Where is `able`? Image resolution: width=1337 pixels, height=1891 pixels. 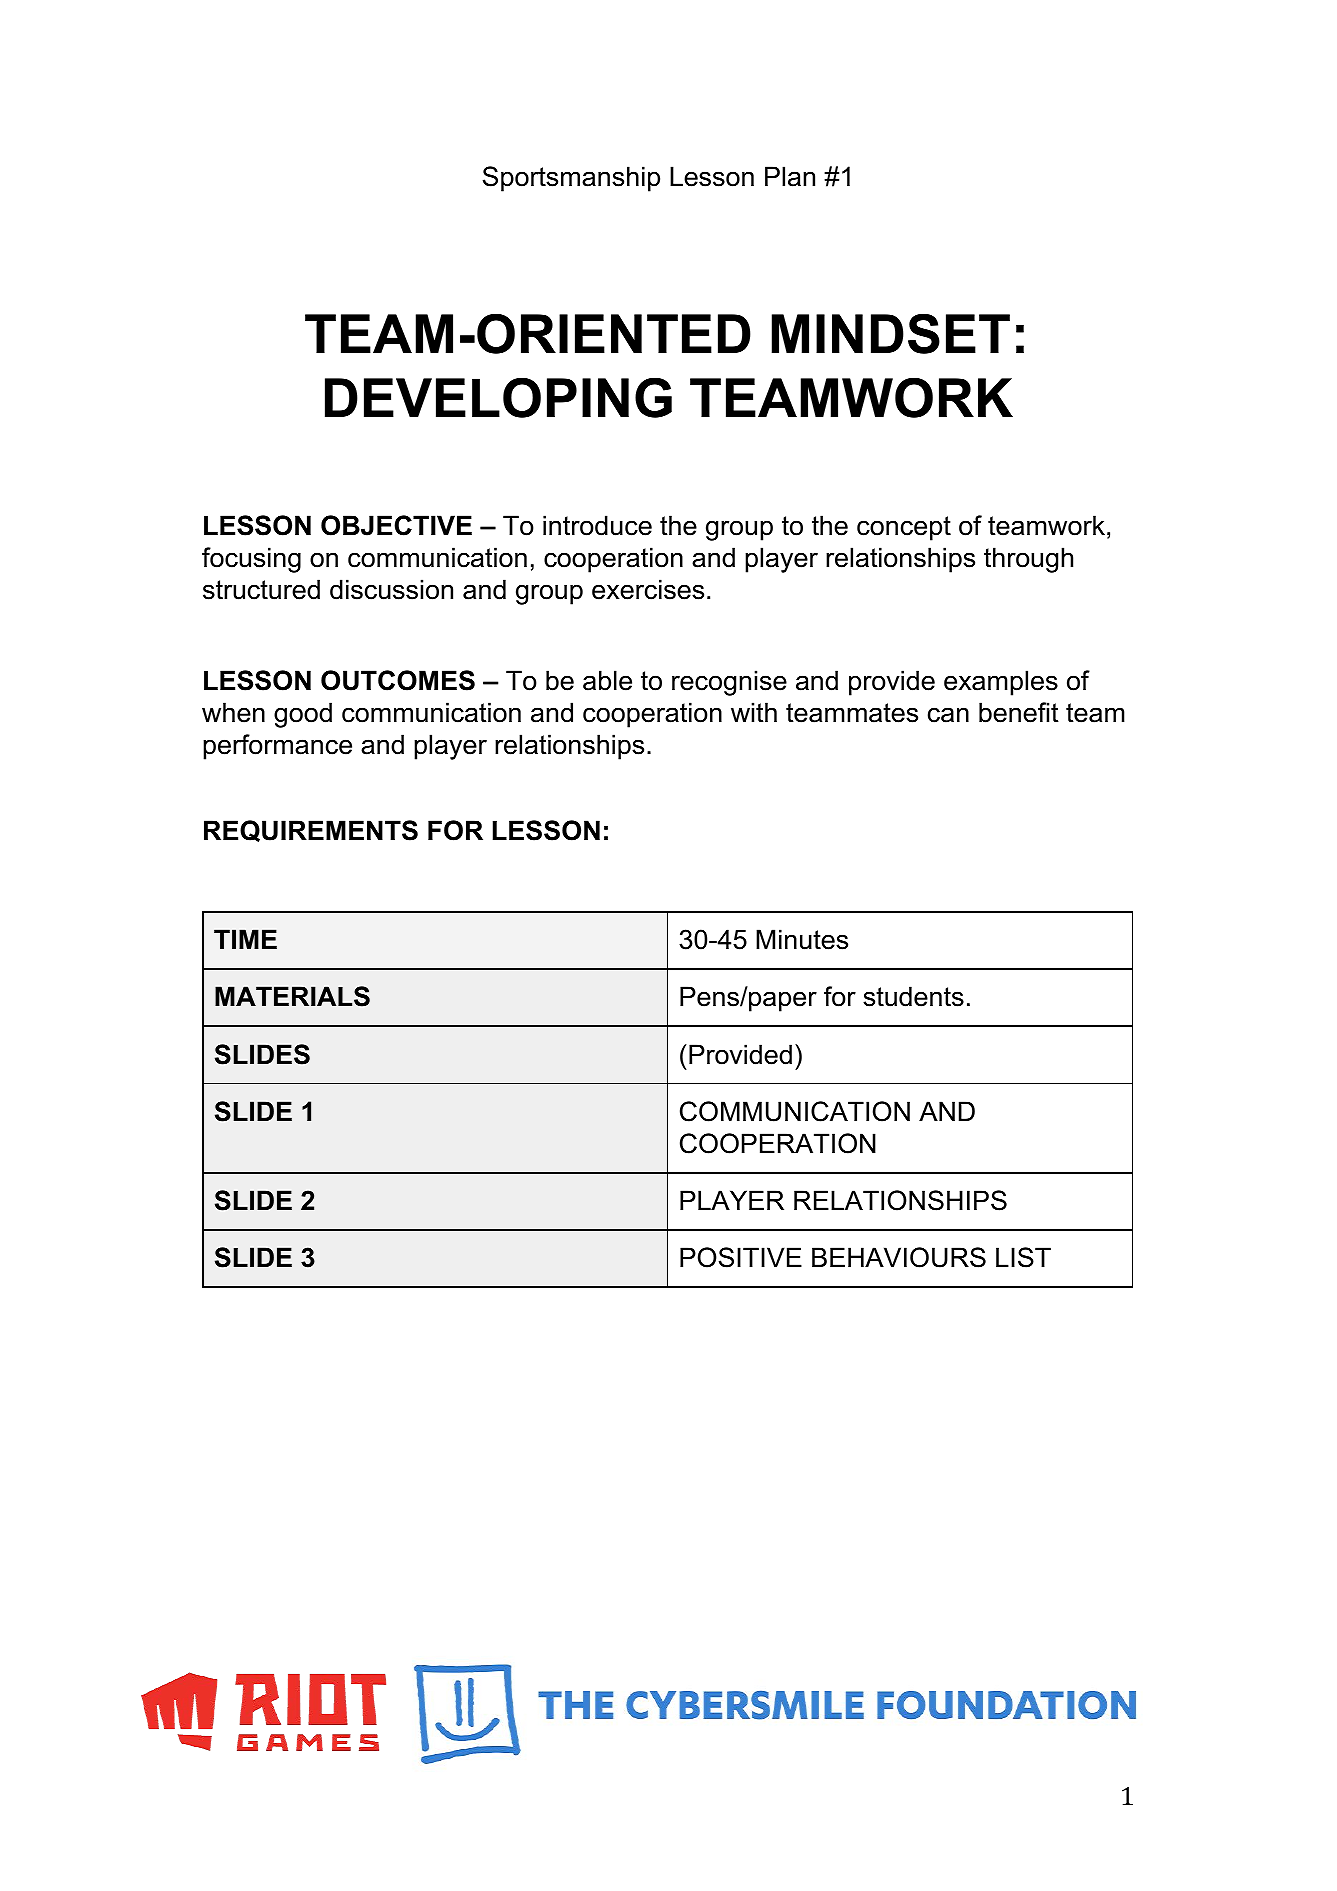
able is located at coordinates (607, 680).
